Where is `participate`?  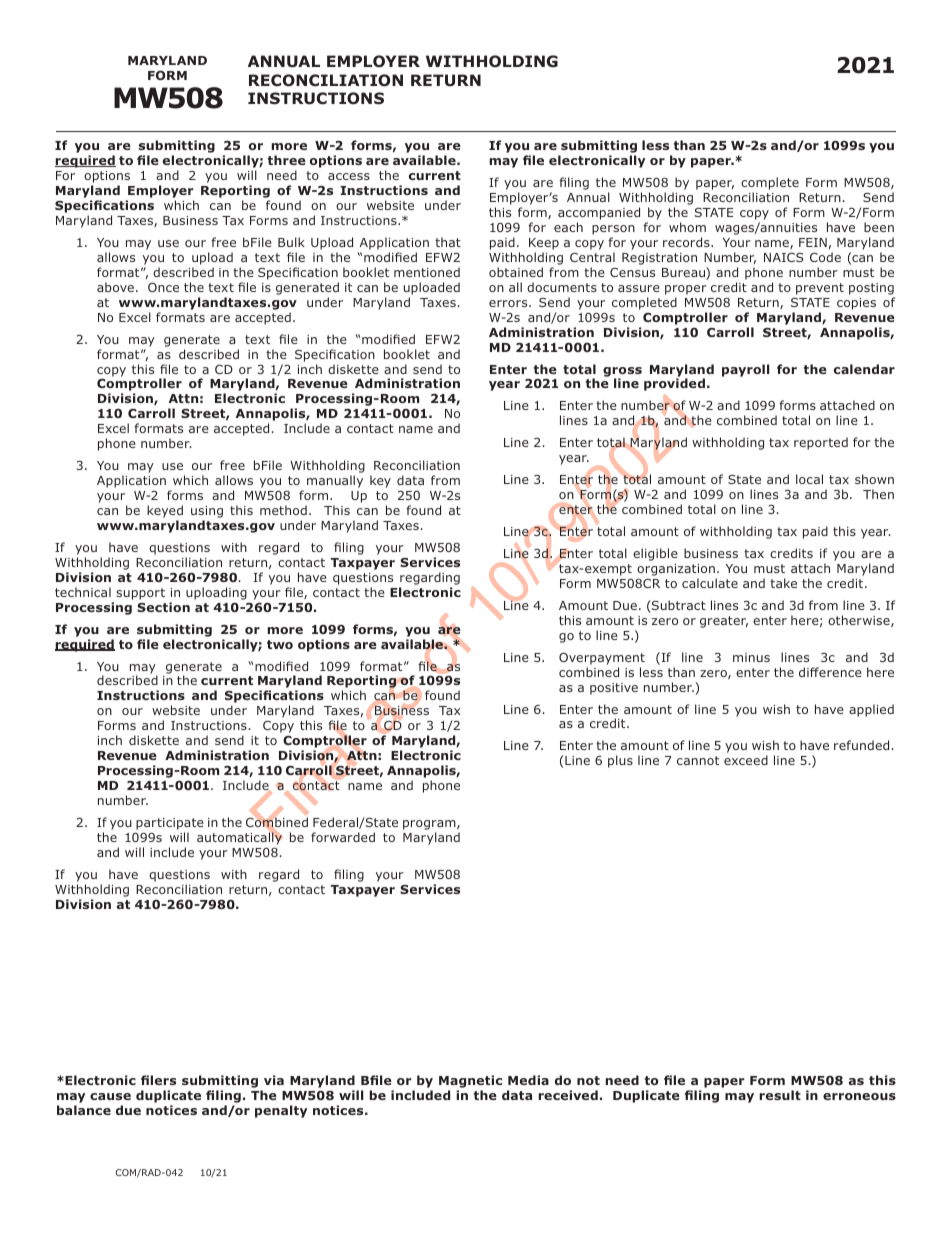 participate is located at coordinates (170, 824).
